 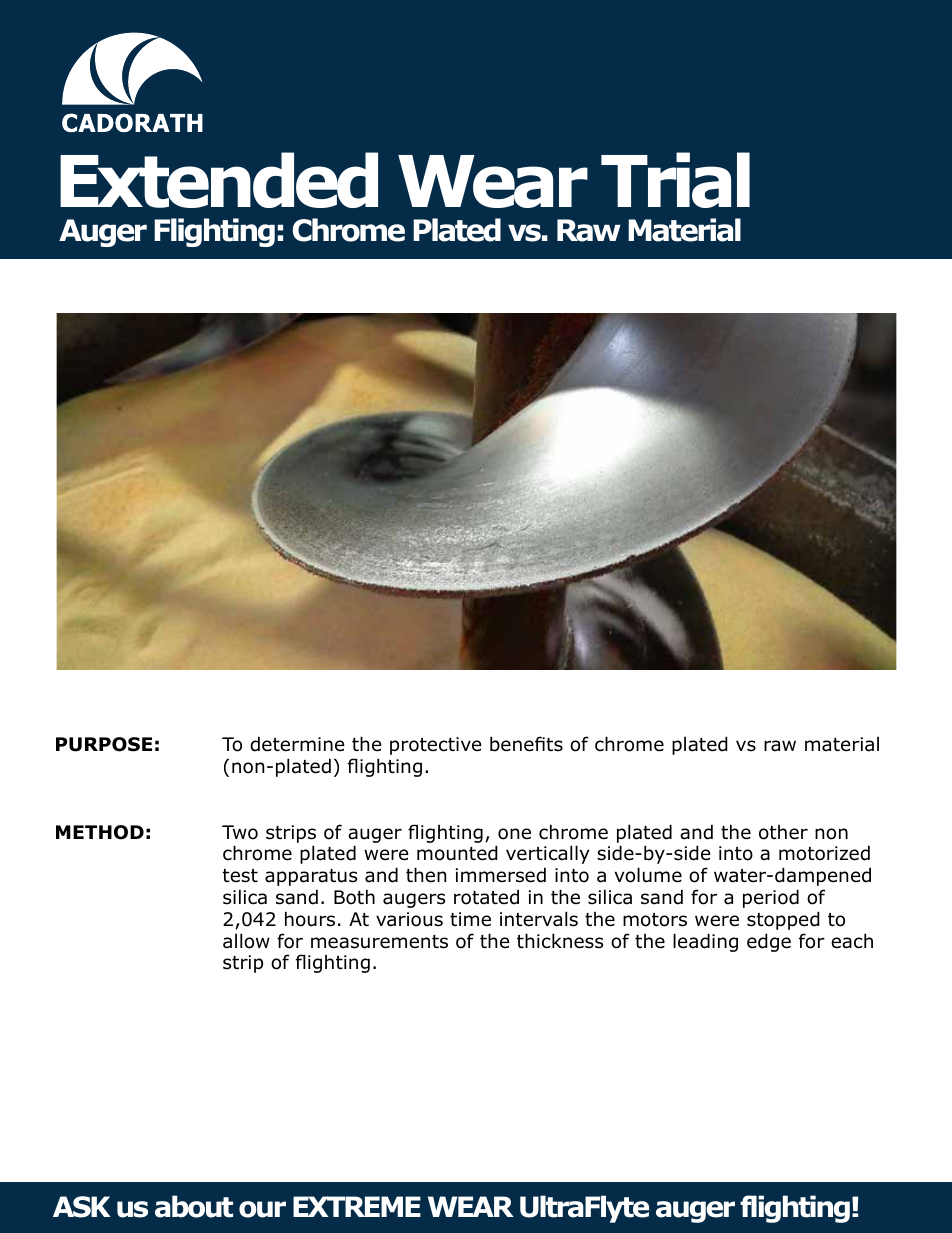 I want to click on Trial, so click(x=675, y=180).
